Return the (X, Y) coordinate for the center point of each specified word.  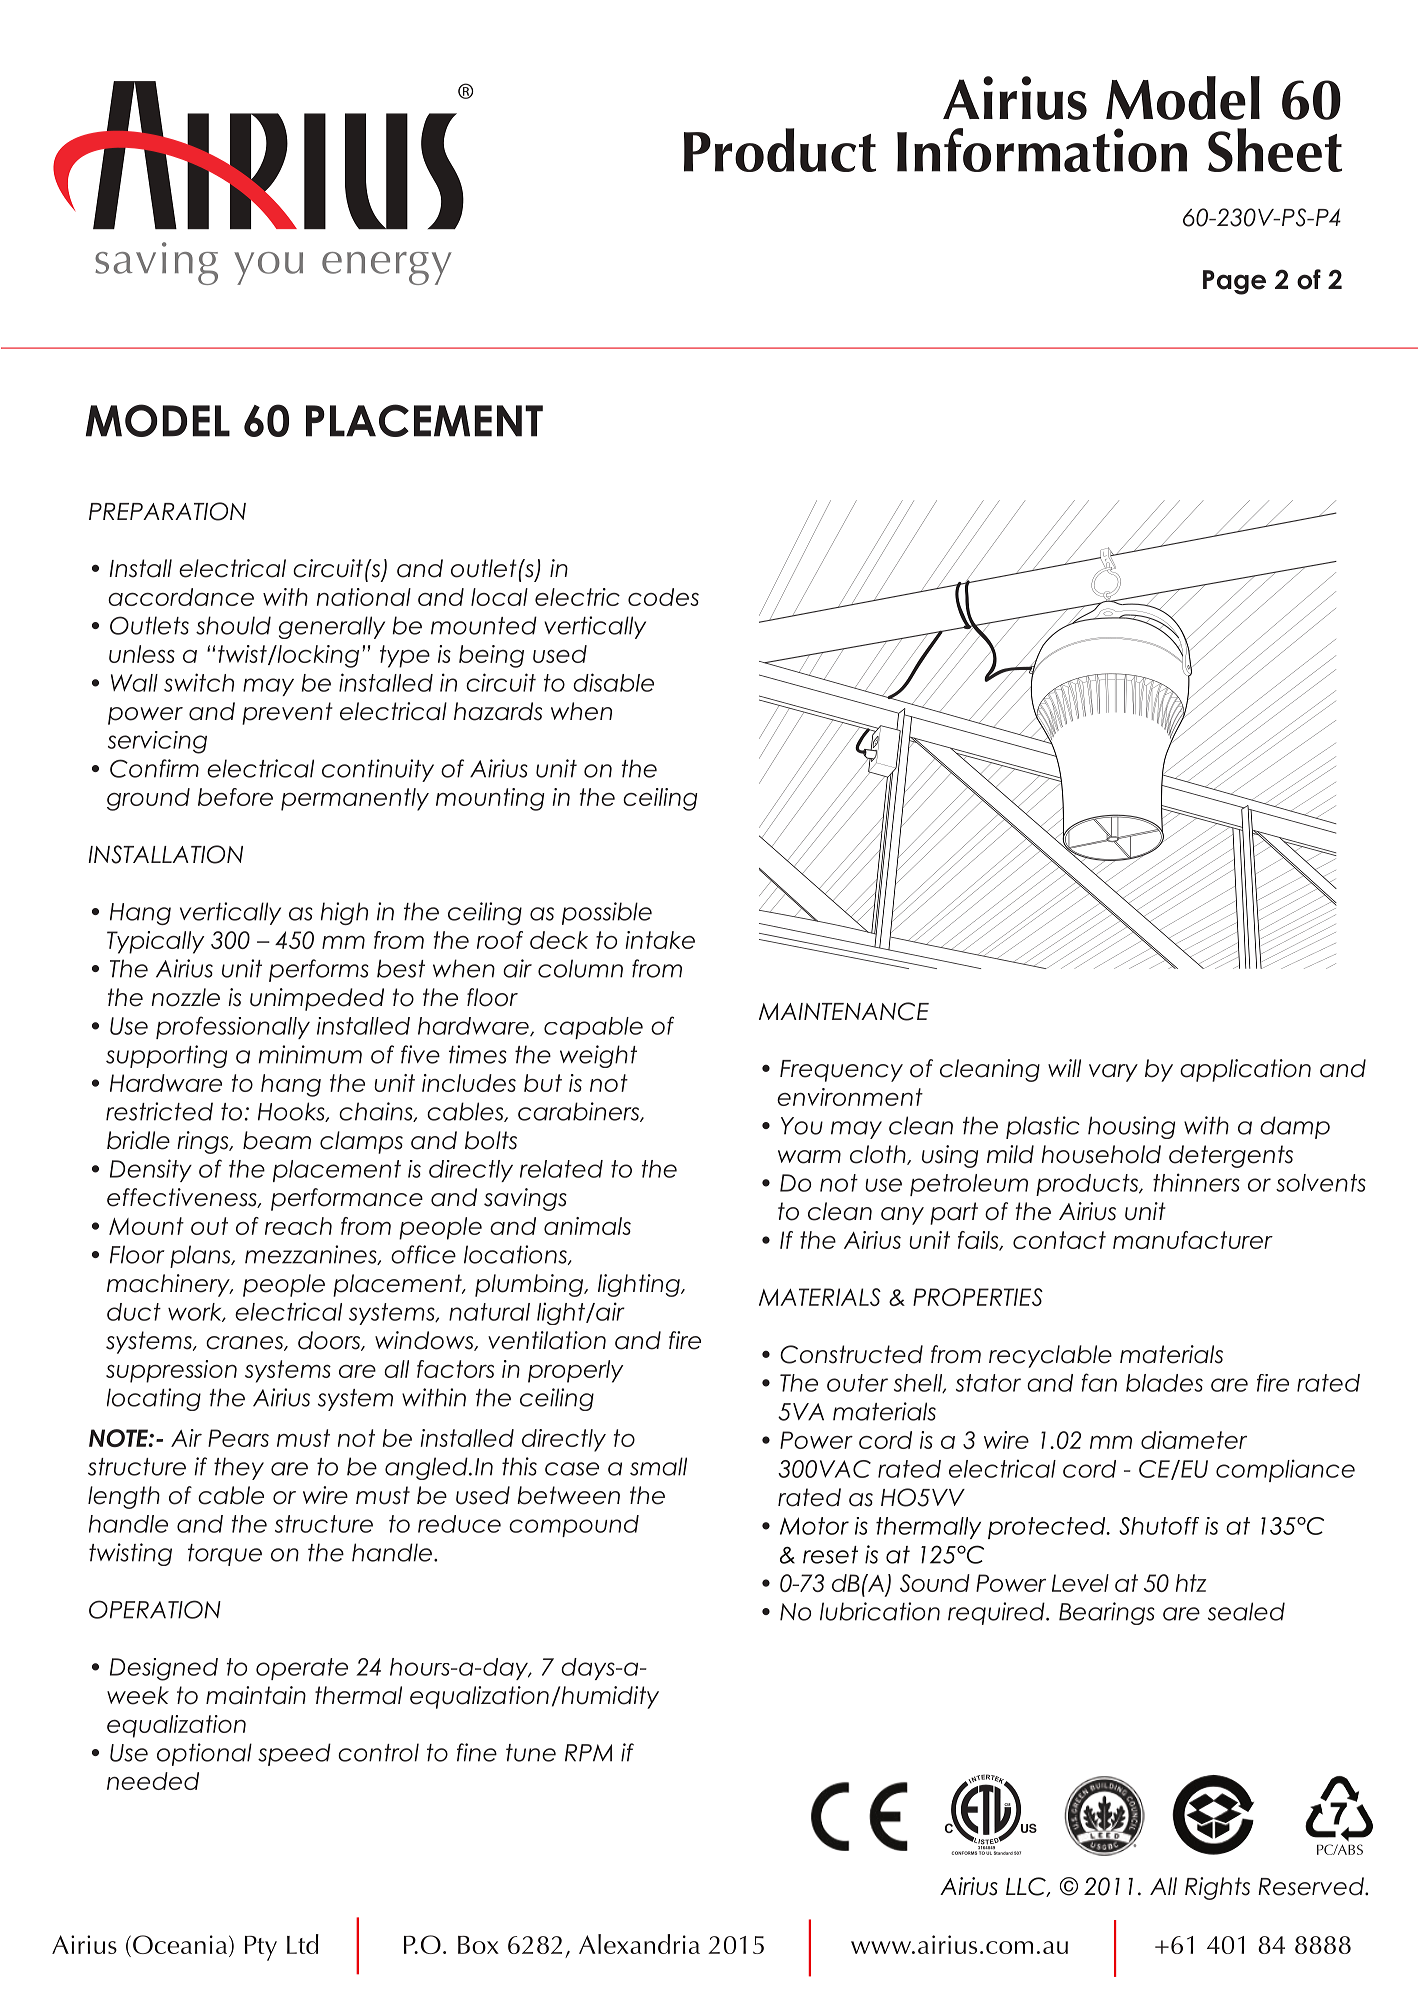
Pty (261, 1948)
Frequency (841, 1071)
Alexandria (639, 1944)
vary (1113, 1073)
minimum (310, 1054)
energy (387, 268)
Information (1042, 150)
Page (1234, 282)
